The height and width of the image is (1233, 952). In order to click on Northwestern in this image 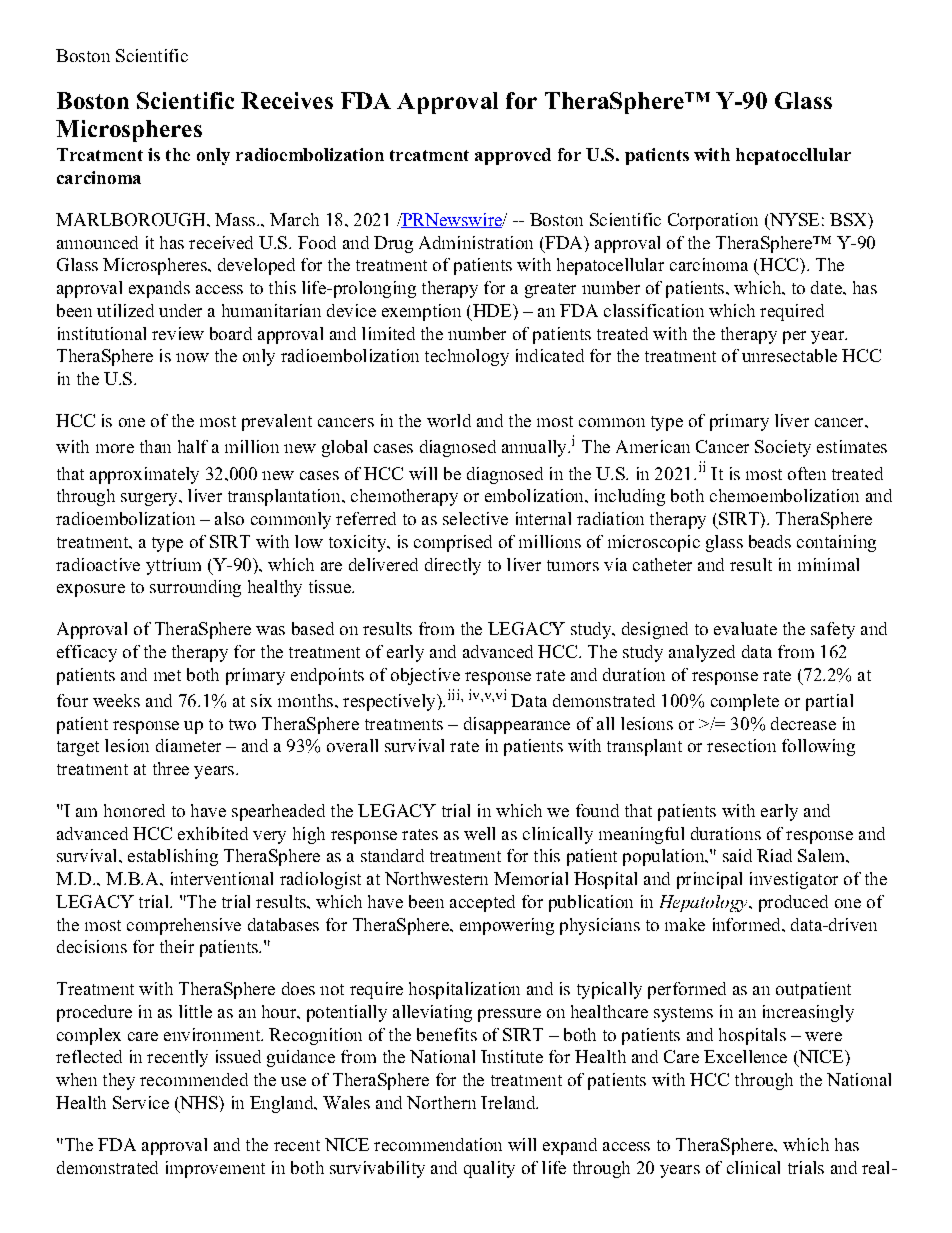, I will do `click(436, 878)`.
